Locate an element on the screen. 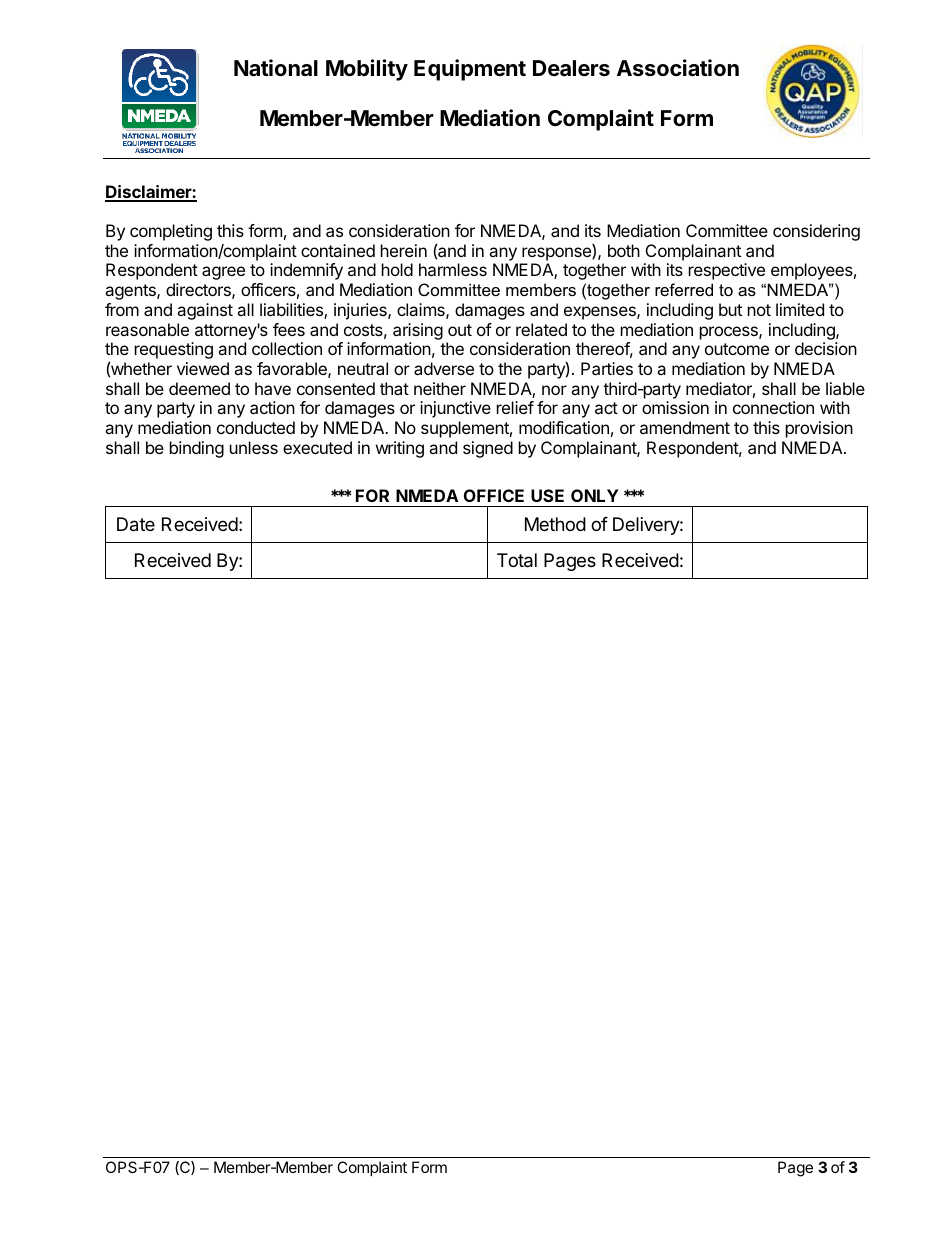 This screenshot has height=1233, width=952. Total is located at coordinates (517, 560).
